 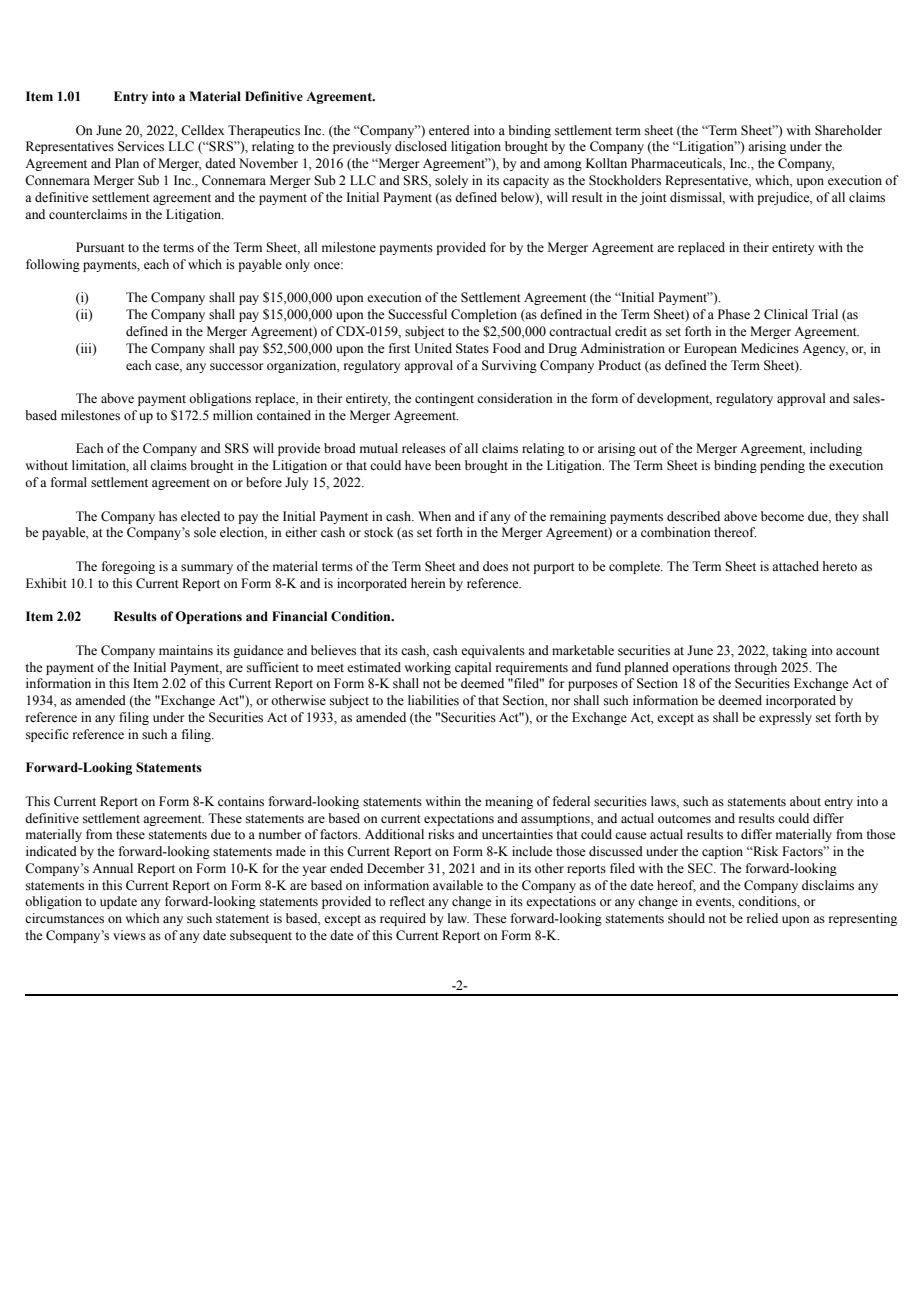 I want to click on disclosed, so click(x=421, y=146).
